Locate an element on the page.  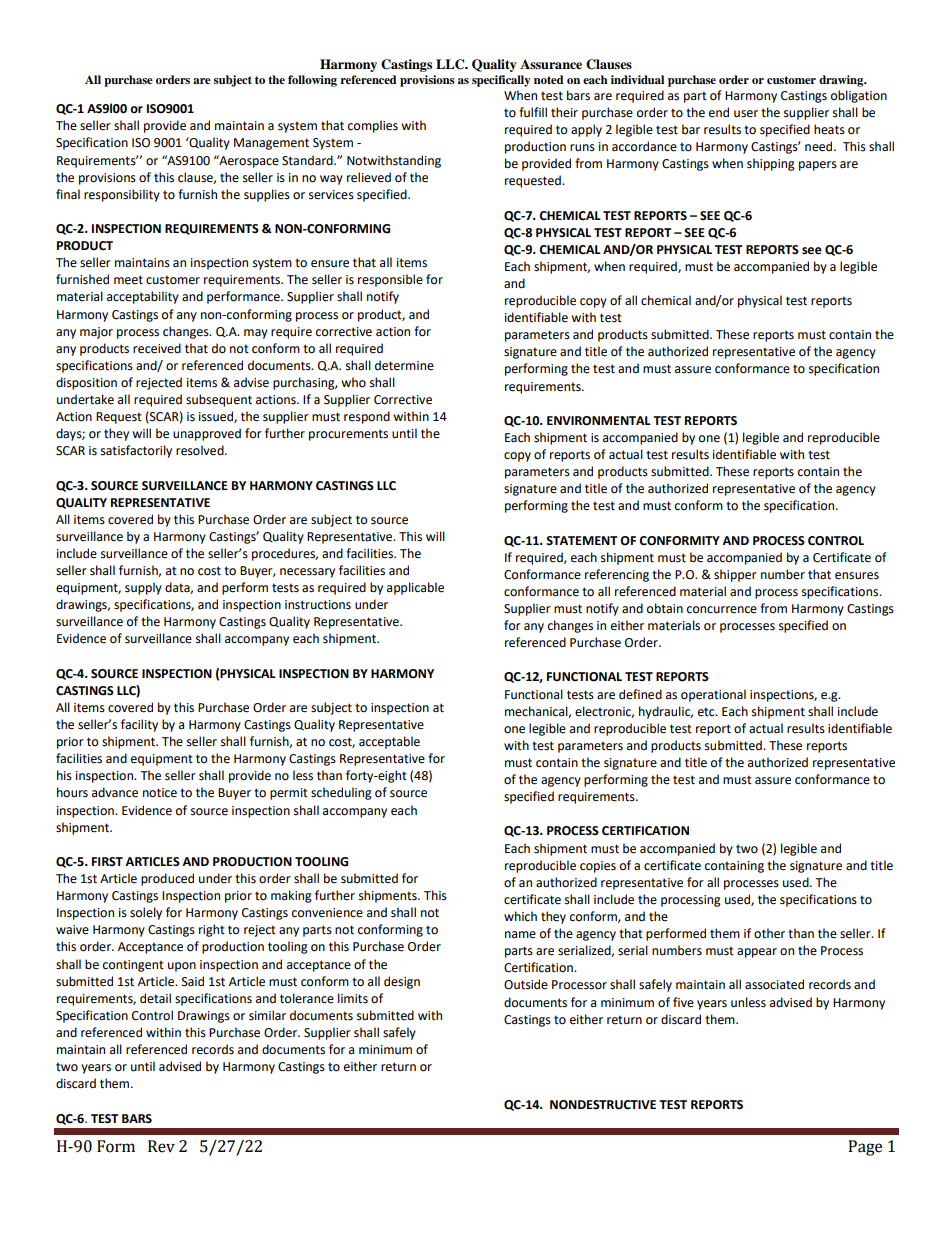
user is located at coordinates (746, 114).
